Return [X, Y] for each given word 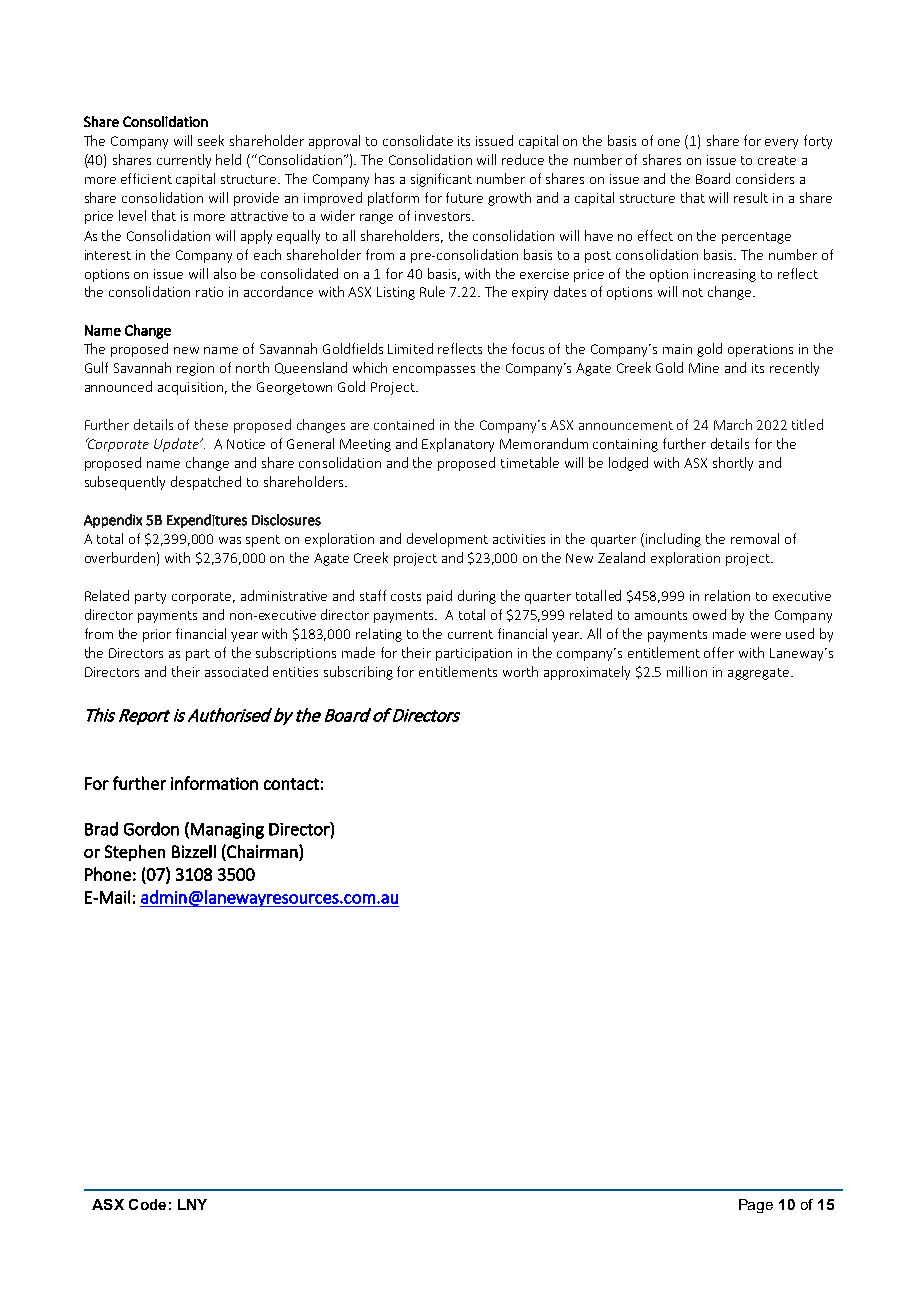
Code [147, 1204]
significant [441, 180]
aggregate [758, 674]
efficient [146, 178]
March [733, 424]
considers [765, 178]
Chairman [262, 851]
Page [756, 1206]
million [687, 671]
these [211, 424]
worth [520, 671]
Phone [108, 874]
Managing [227, 831]
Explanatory [458, 445]
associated [236, 671]
